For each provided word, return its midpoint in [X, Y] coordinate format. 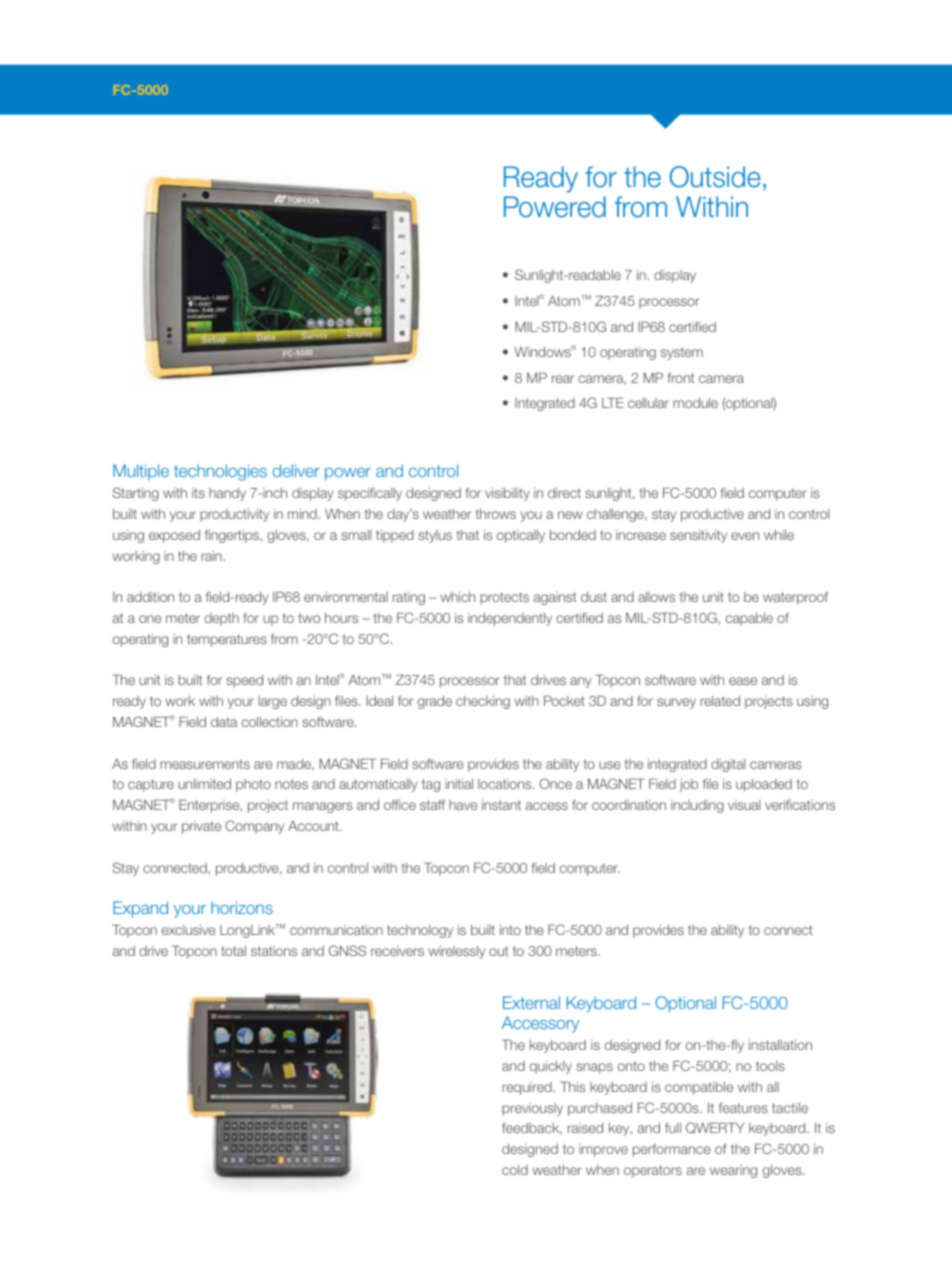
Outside [715, 177]
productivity [234, 515]
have [463, 805]
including [697, 806]
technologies [220, 472]
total [233, 951]
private [201, 827]
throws [495, 514]
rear [563, 379]
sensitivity [698, 536]
